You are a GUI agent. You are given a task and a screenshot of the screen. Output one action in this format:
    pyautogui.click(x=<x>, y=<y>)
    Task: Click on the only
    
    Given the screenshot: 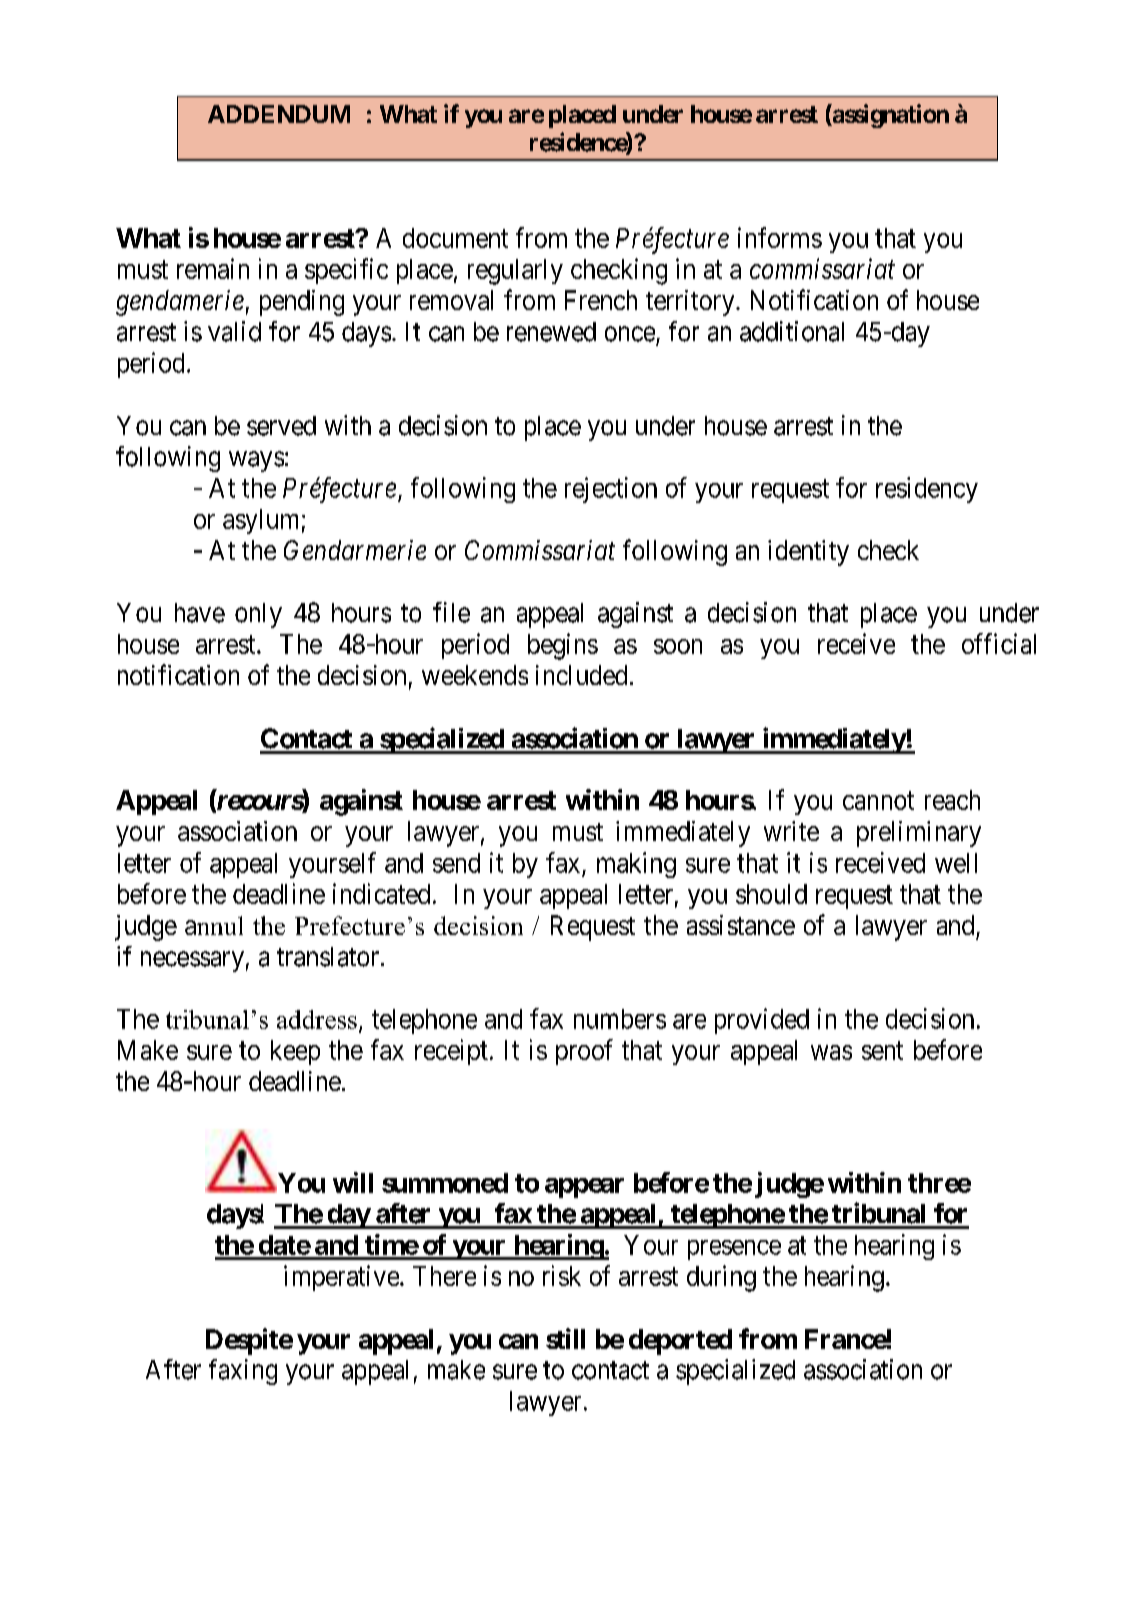 What is the action you would take?
    pyautogui.click(x=258, y=615)
